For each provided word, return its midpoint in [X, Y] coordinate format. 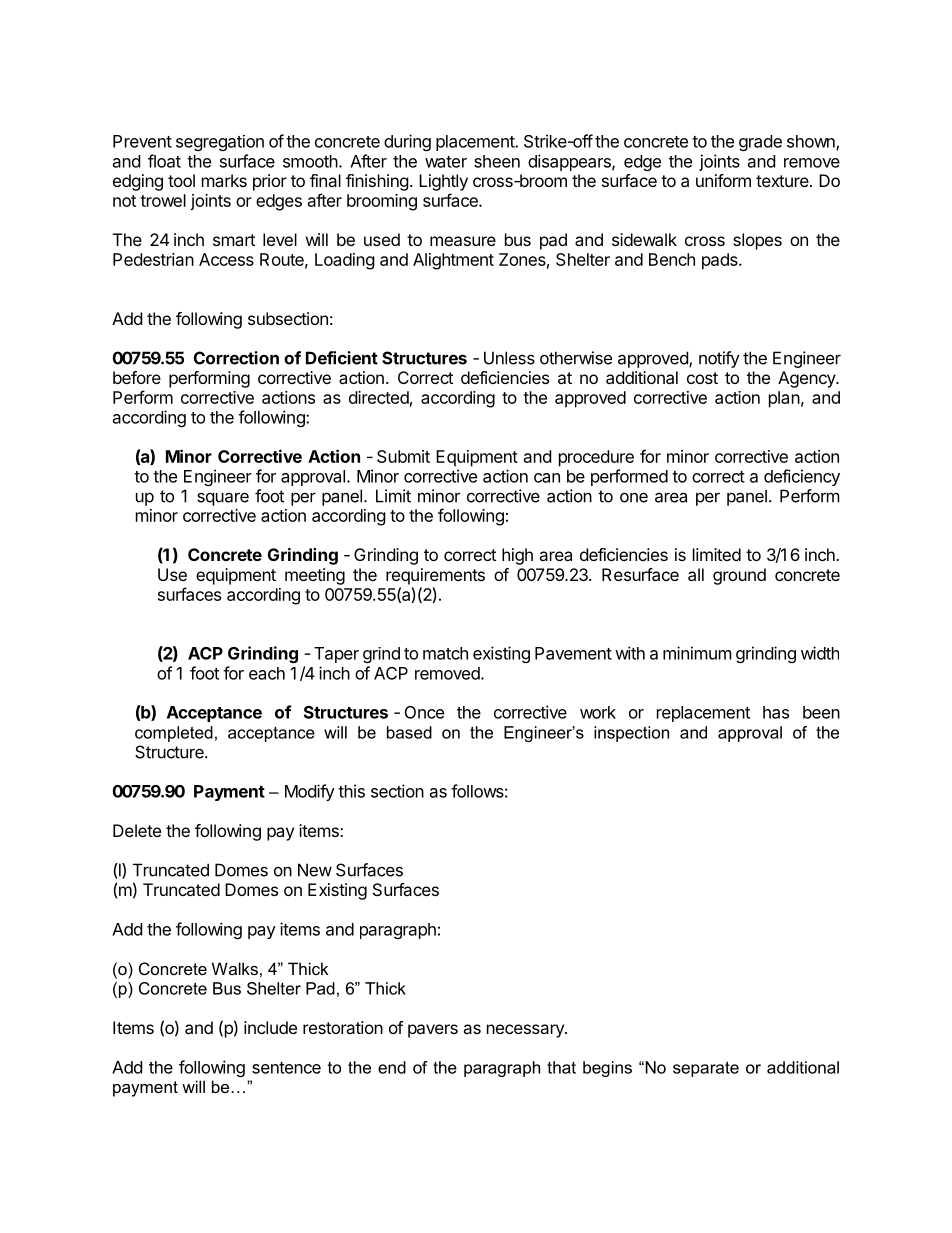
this [351, 791]
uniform [723, 180]
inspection [631, 734]
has [776, 712]
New [315, 870]
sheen [497, 161]
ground [739, 576]
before [137, 377]
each [267, 673]
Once [424, 712]
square [223, 499]
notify [719, 359]
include [270, 1027]
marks [224, 180]
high [517, 556]
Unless [509, 358]
